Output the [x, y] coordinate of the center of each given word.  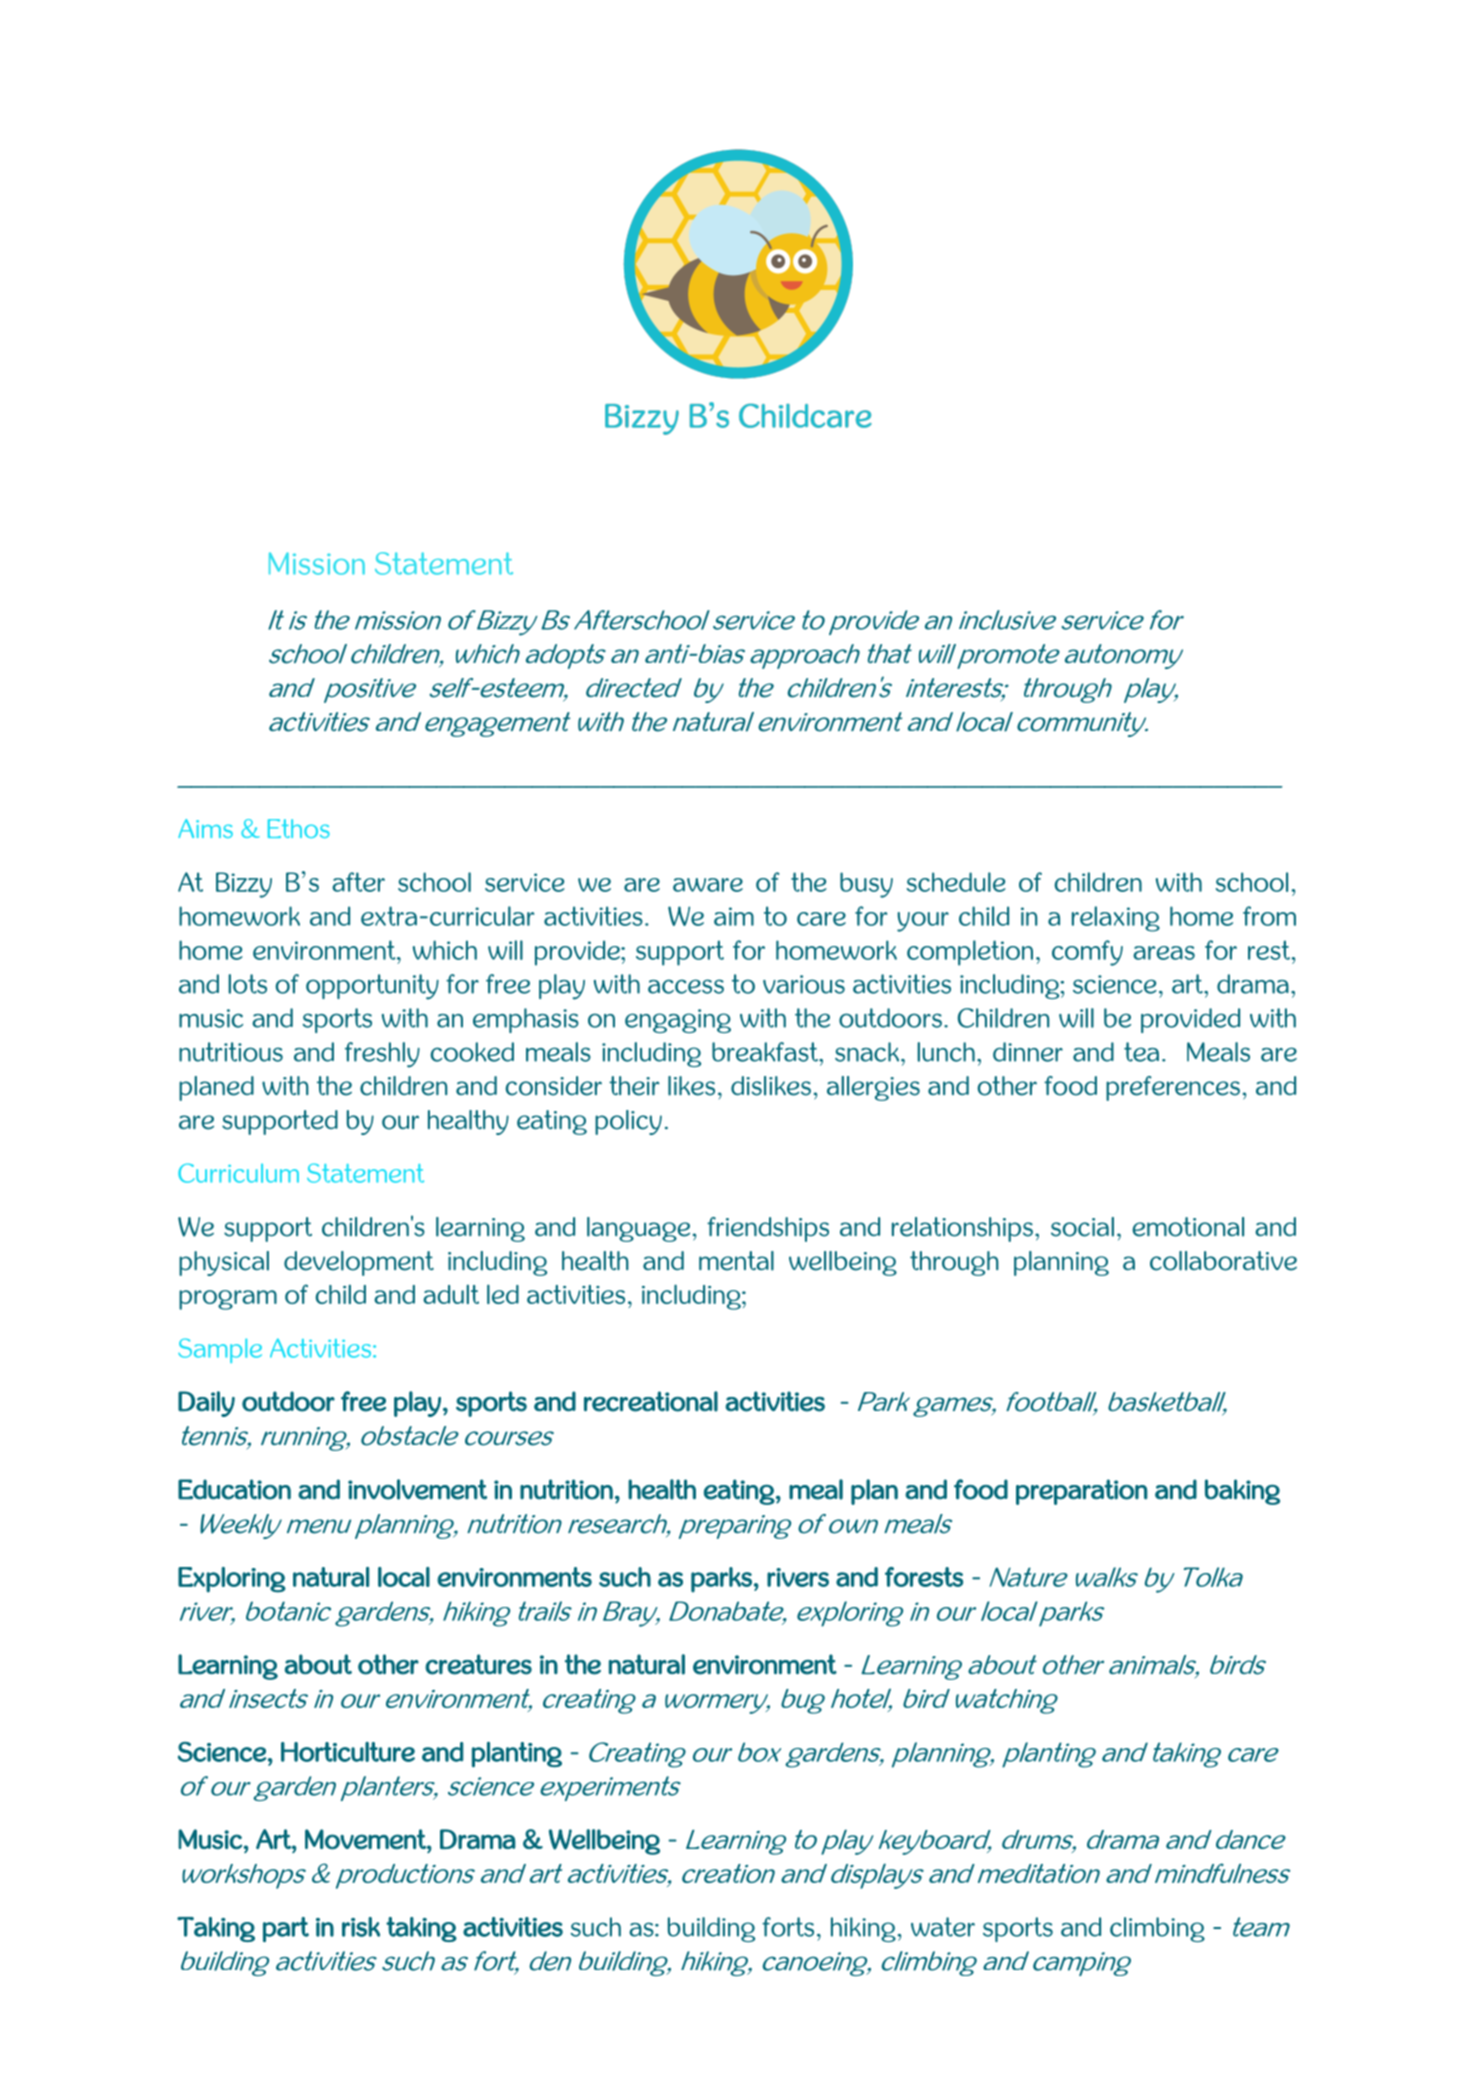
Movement [366, 1839]
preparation [1082, 1492]
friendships [768, 1229]
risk [361, 1927]
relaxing [1116, 919]
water [943, 1927]
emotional [1188, 1227]
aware [708, 885]
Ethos [299, 828]
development [359, 1263]
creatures [478, 1664]
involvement [417, 1489]
